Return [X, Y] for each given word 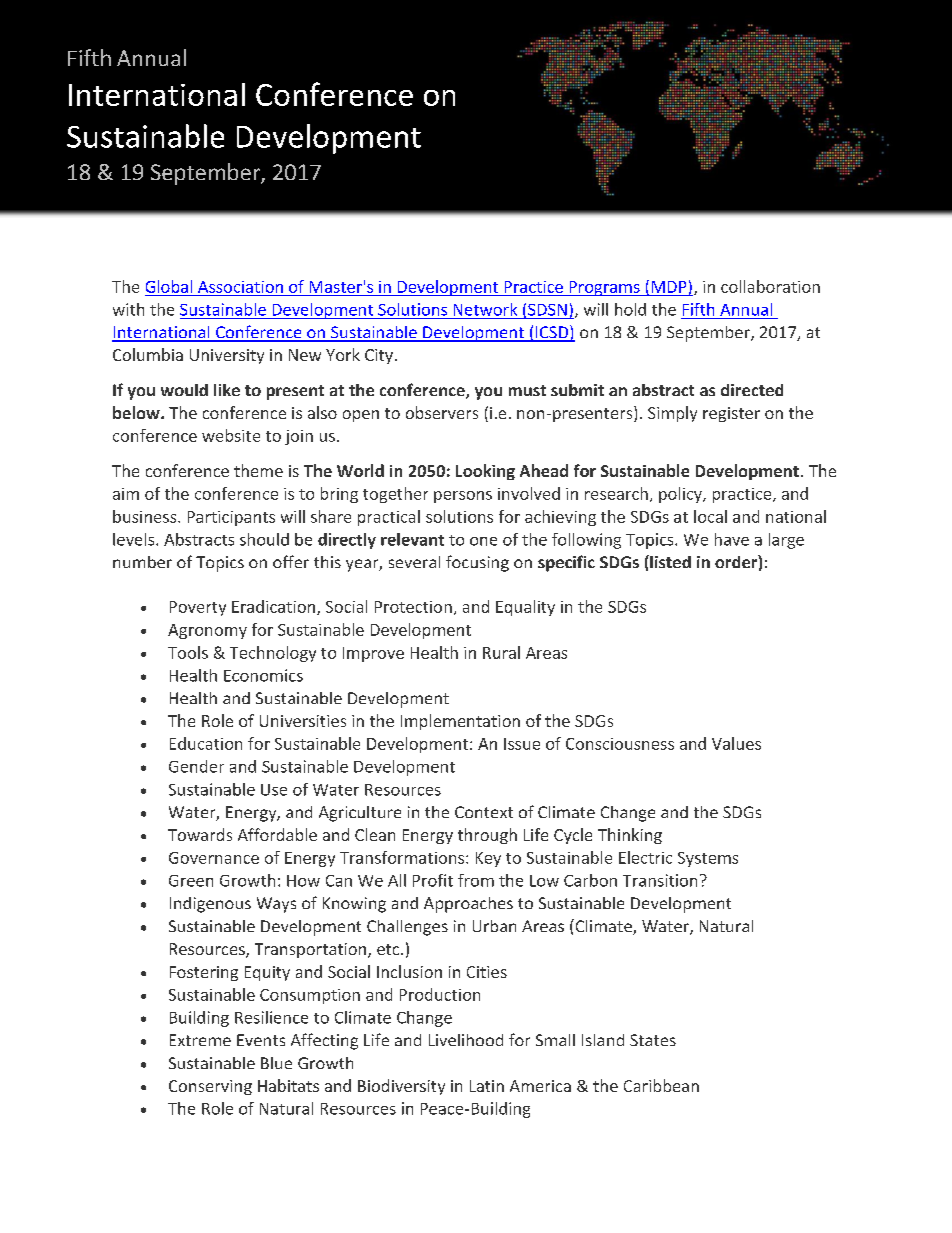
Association [240, 287]
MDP [669, 287]
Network [485, 309]
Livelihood [466, 1040]
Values [736, 743]
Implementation [460, 722]
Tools [188, 652]
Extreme [200, 1040]
